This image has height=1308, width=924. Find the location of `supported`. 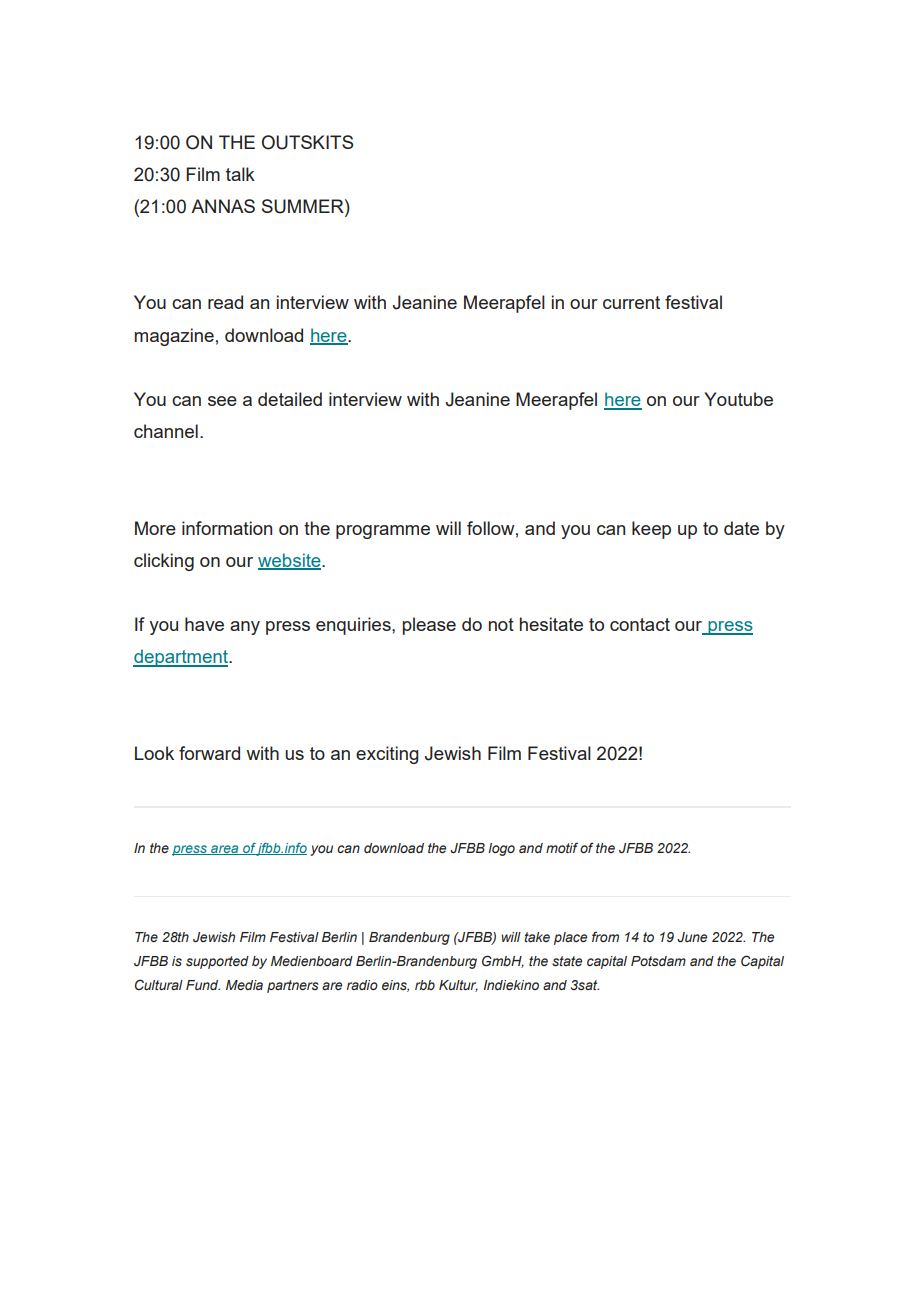

supported is located at coordinates (217, 962).
